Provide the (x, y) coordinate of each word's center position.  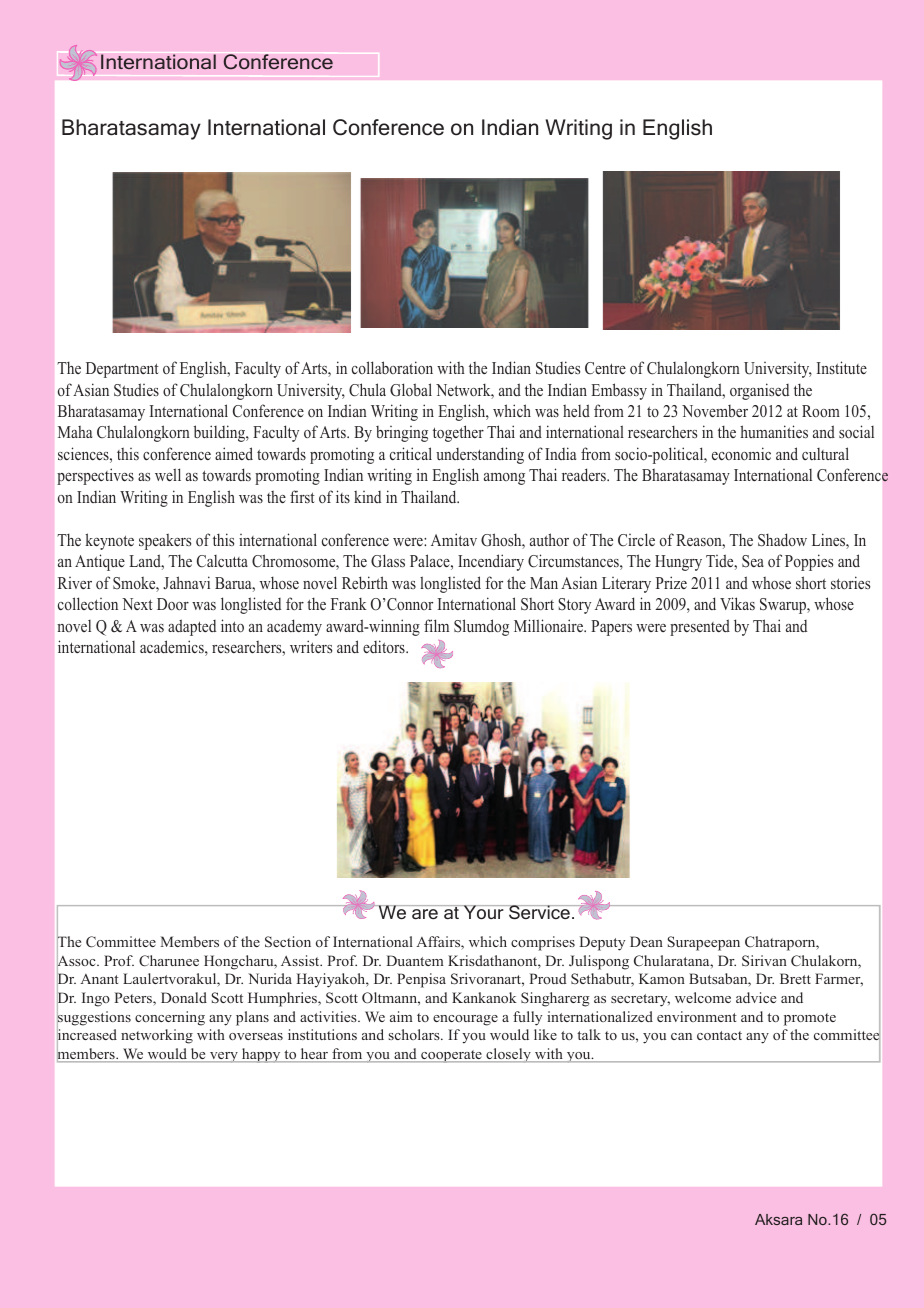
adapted (192, 627)
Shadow (782, 540)
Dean (646, 941)
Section (288, 942)
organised (759, 391)
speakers (165, 542)
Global (411, 390)
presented (700, 627)
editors (385, 646)
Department (122, 370)
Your (484, 912)
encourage (465, 1020)
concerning (170, 1018)
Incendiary (491, 562)
